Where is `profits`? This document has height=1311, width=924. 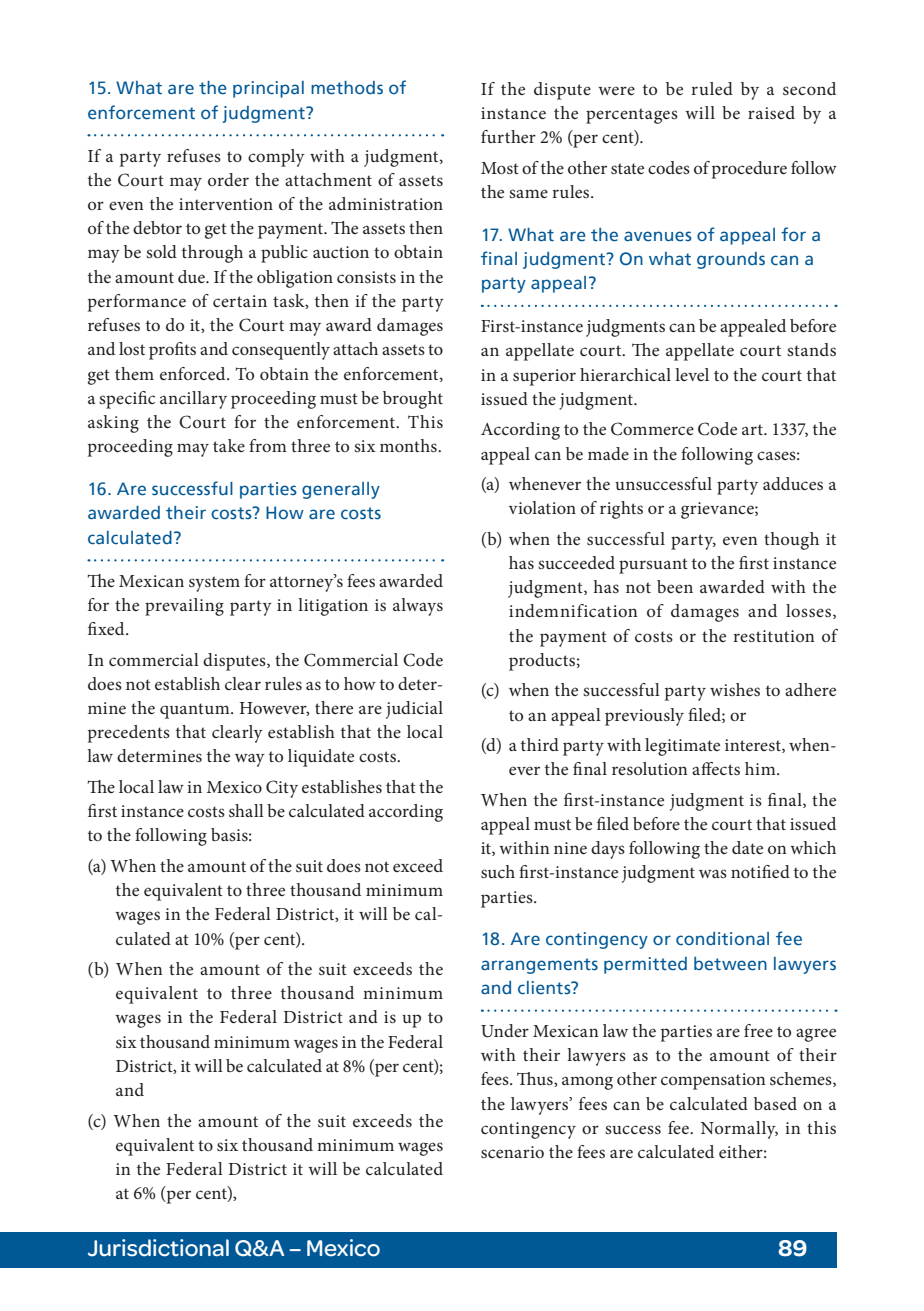 profits is located at coordinates (172, 351).
